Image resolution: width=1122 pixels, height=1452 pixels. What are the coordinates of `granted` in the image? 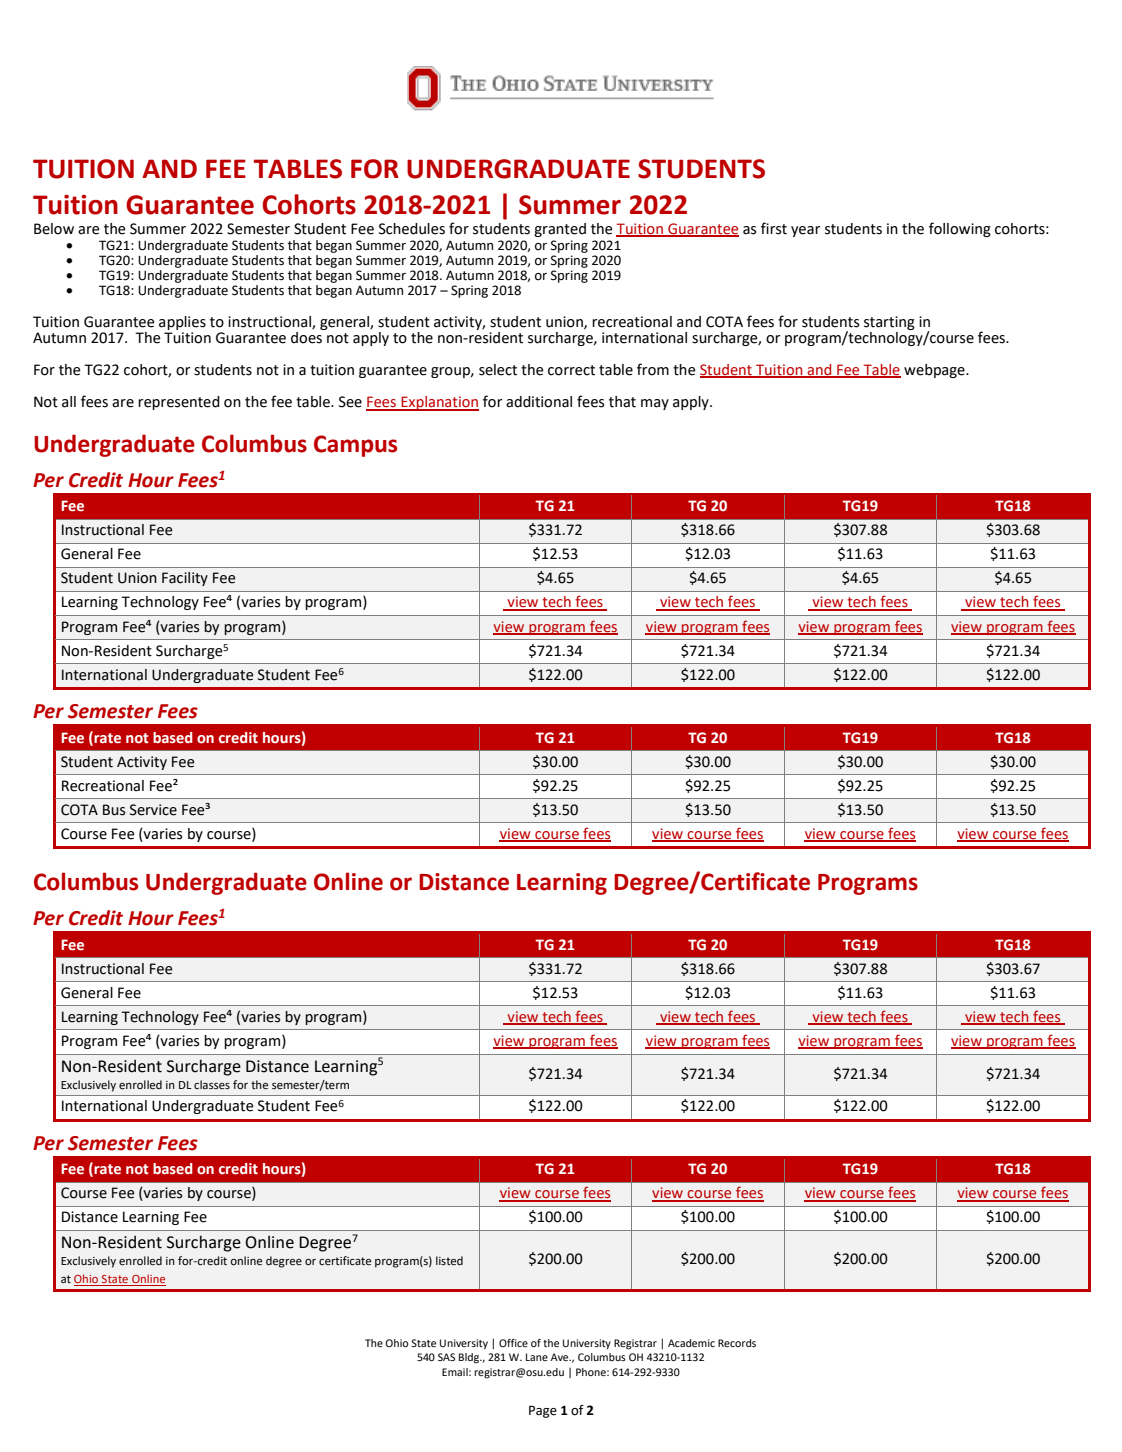 It's located at (560, 230).
